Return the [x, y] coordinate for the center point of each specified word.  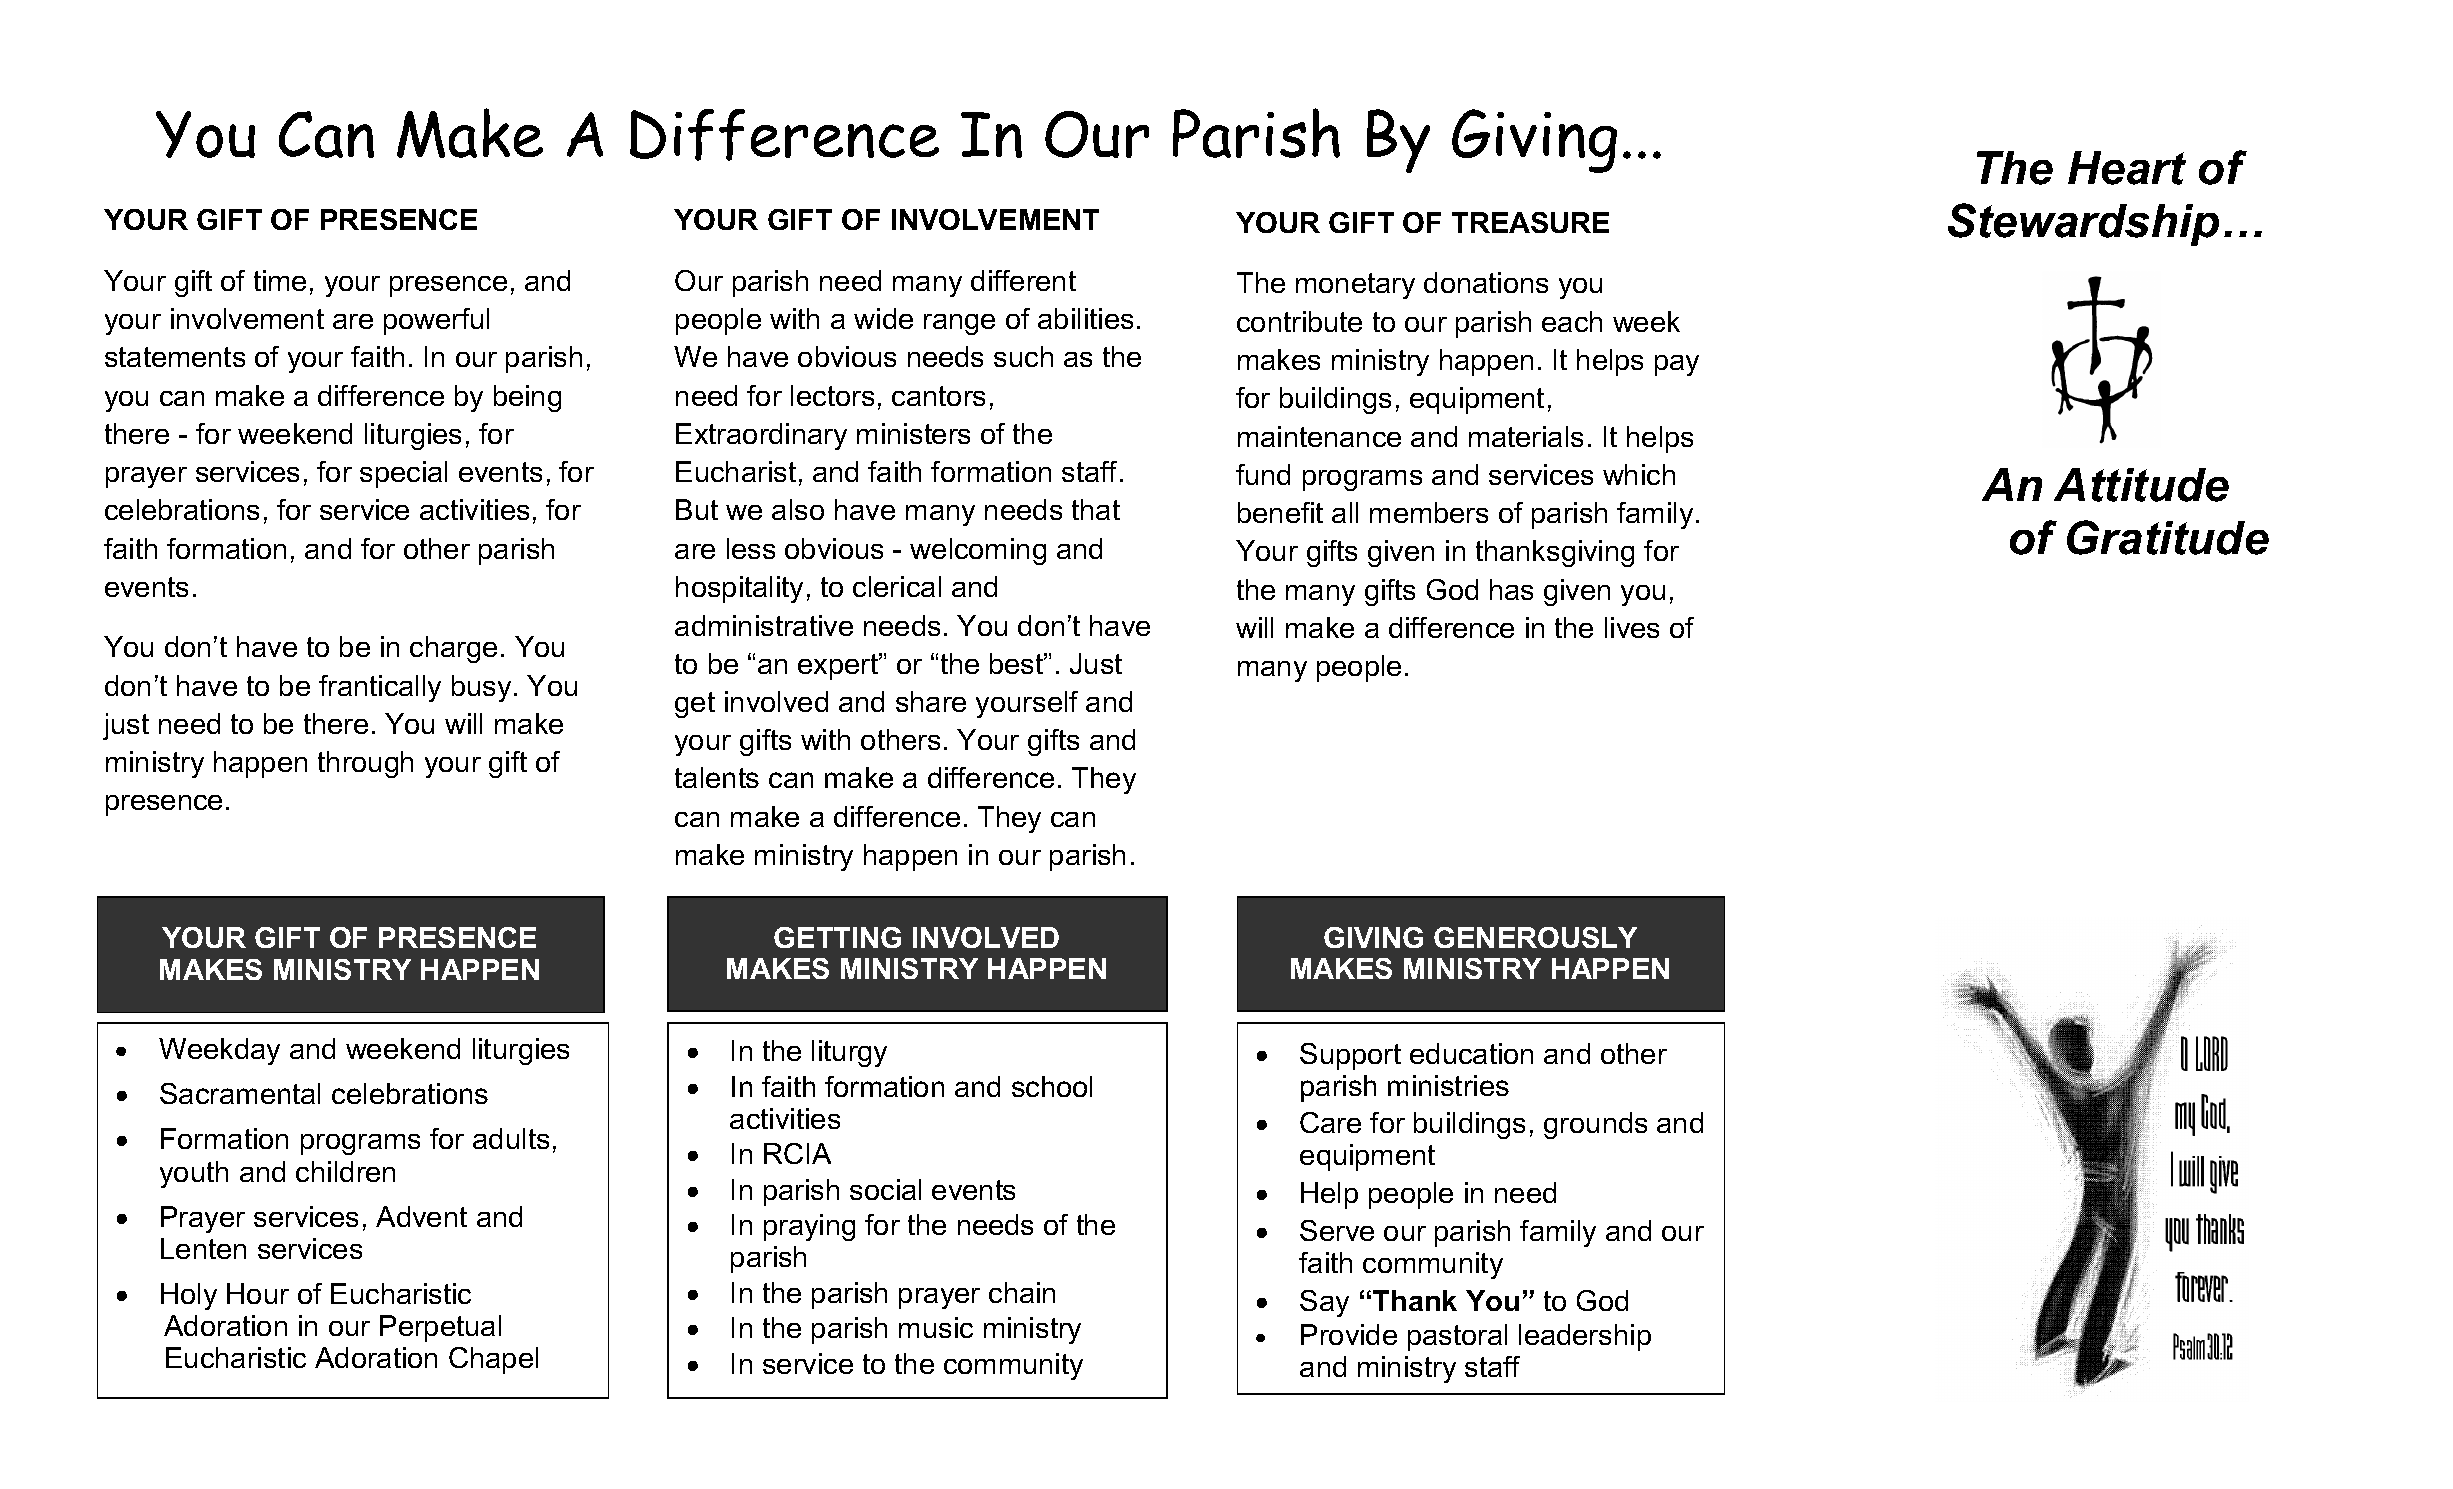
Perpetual [440, 1328]
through [365, 764]
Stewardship [2083, 224]
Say [1324, 1303]
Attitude [2141, 485]
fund [1263, 474]
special [403, 474]
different [1023, 280]
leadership [1585, 1337]
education [1471, 1053]
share [931, 701]
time [280, 280]
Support [1350, 1056]
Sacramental [240, 1093]
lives [1632, 627]
